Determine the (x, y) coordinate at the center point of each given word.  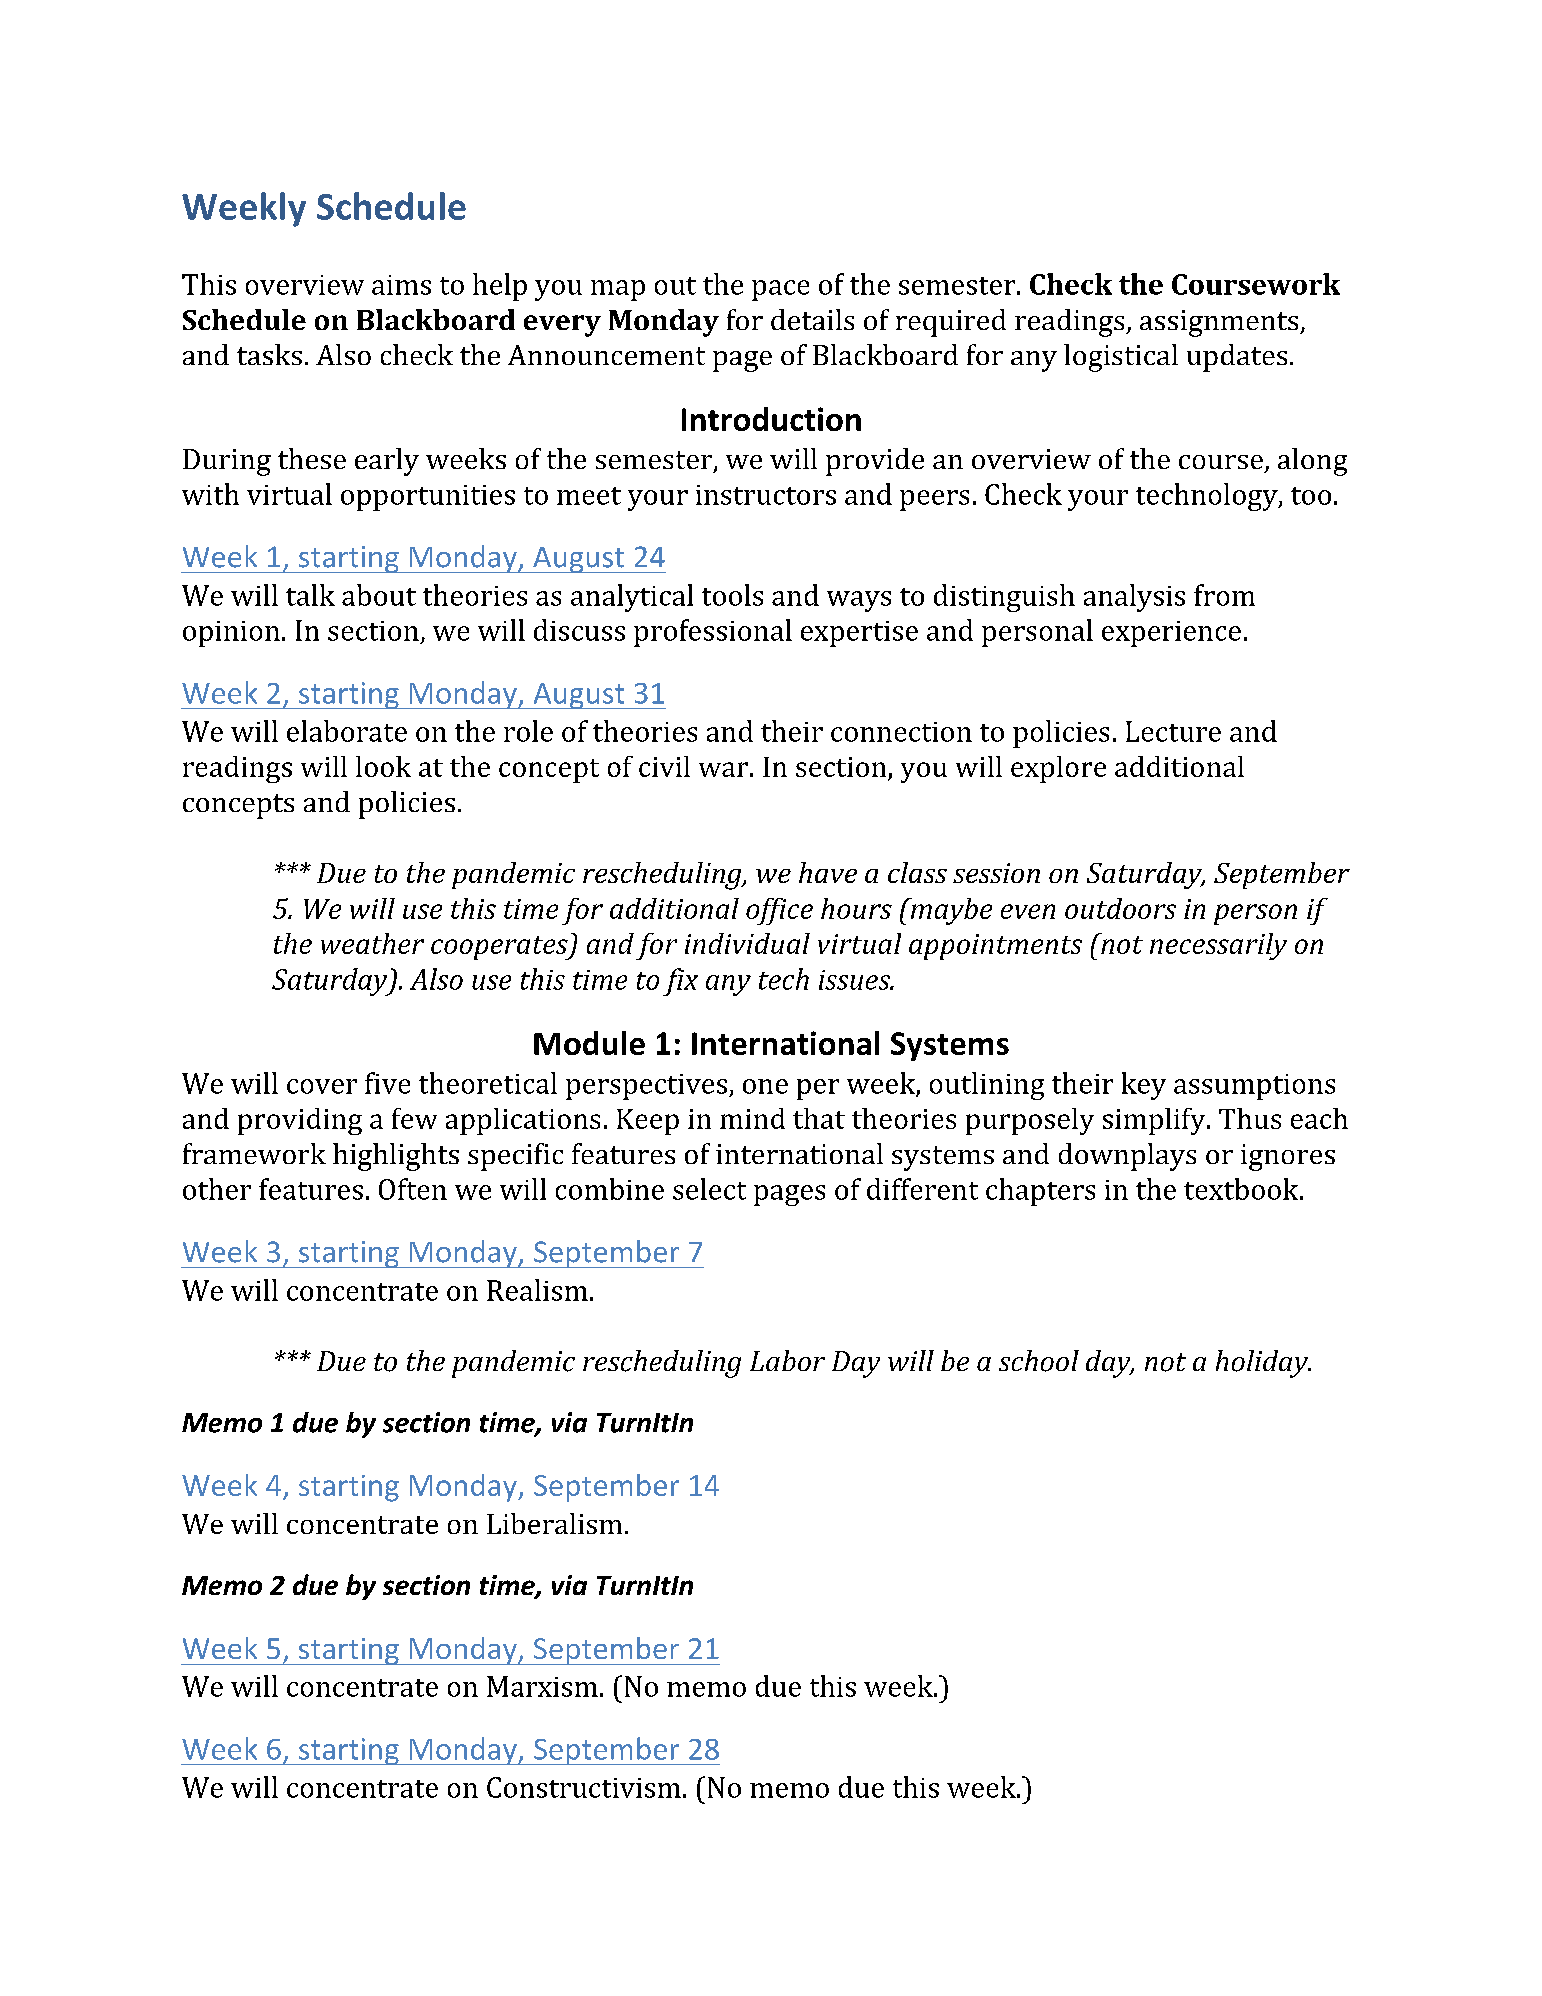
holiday (1263, 1364)
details (812, 319)
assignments (1220, 323)
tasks (269, 354)
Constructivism (584, 1787)
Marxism (542, 1686)
